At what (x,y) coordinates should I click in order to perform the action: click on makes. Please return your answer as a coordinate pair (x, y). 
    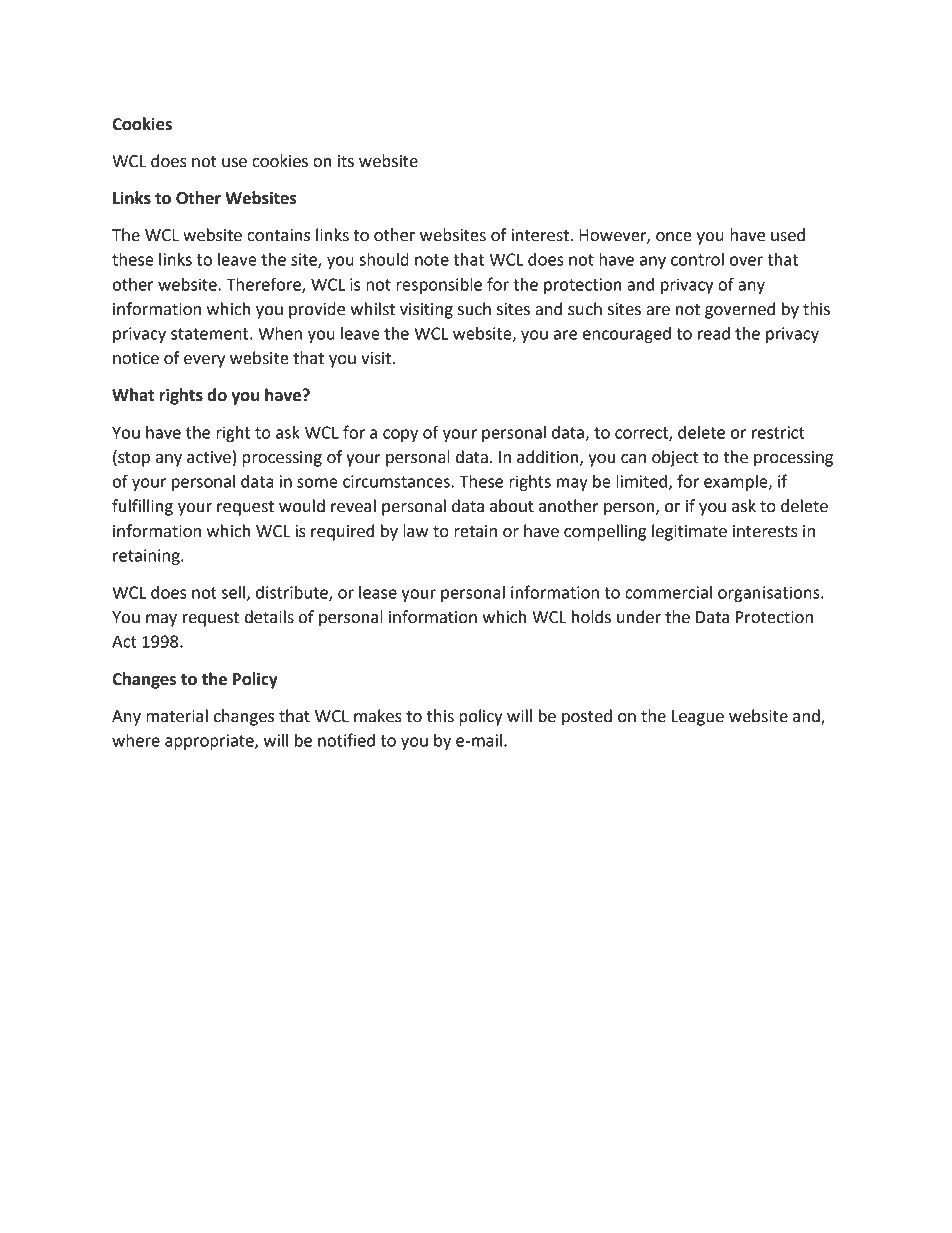
    Looking at the image, I should click on (378, 716).
